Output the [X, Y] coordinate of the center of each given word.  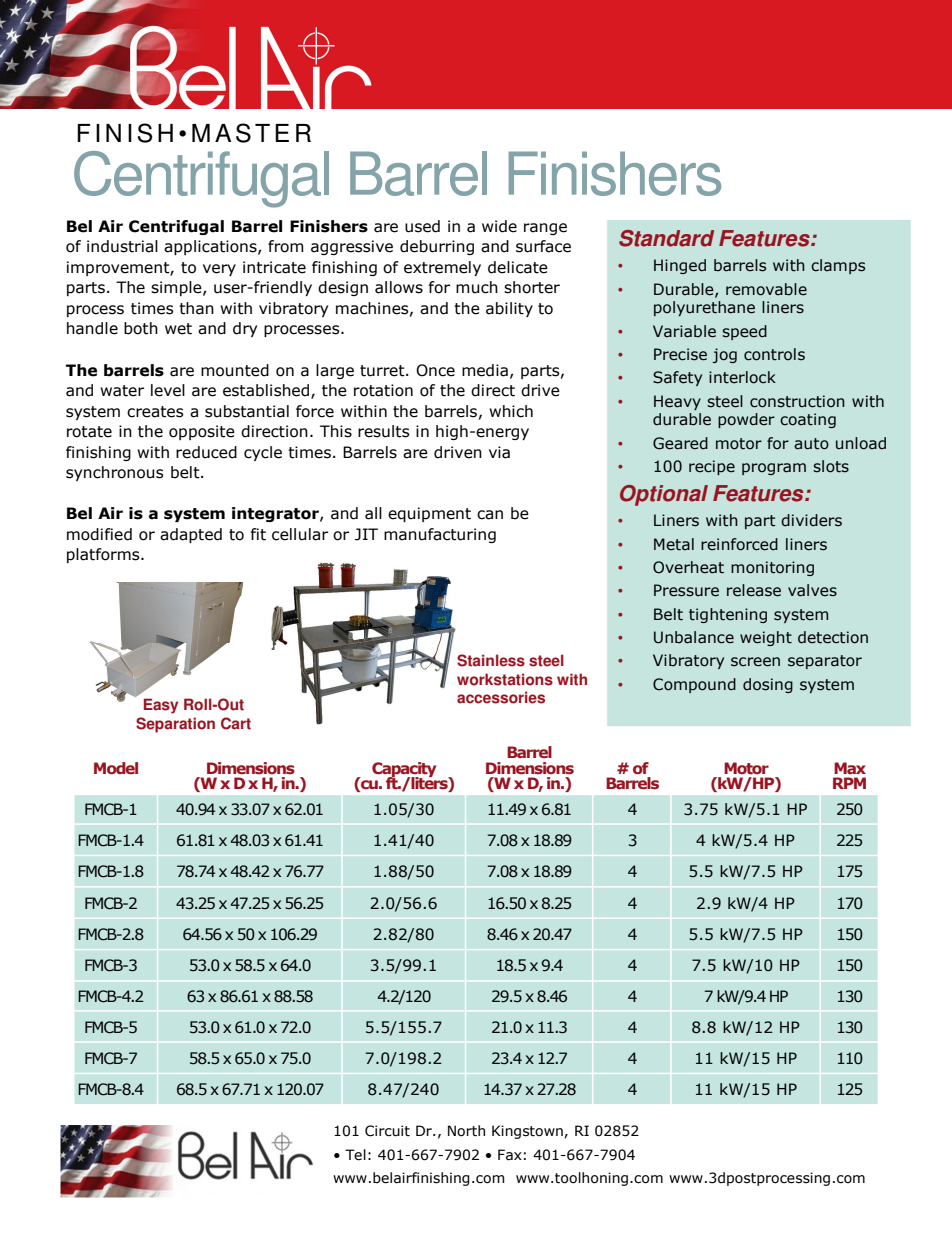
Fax [510, 1155]
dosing [768, 685]
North [466, 1131]
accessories [501, 697]
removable [766, 289]
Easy [161, 706]
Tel [355, 1155]
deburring [437, 247]
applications [211, 247]
